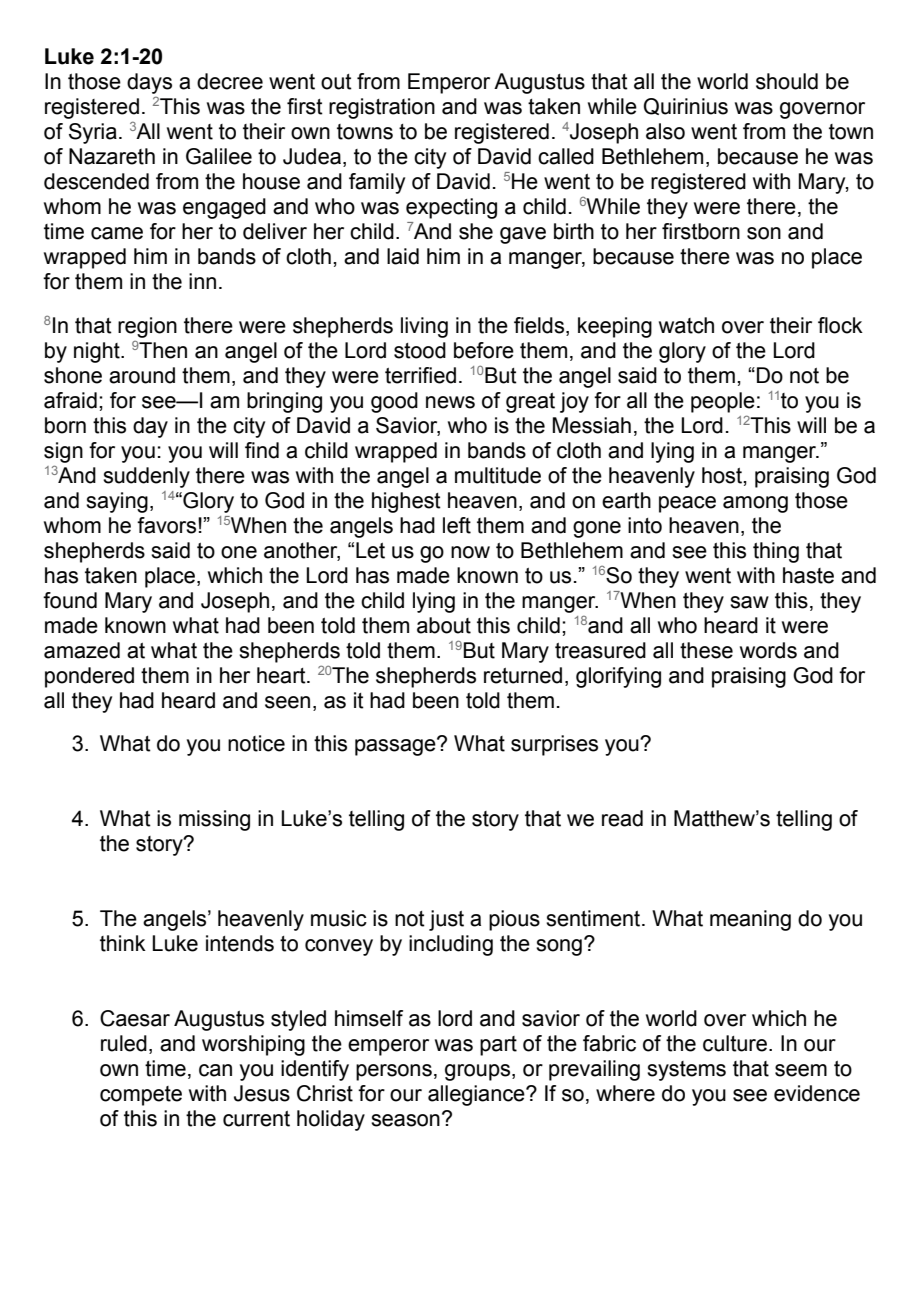 The image size is (924, 1307). Describe the element at coordinates (723, 402) in the screenshot. I see `people` at that location.
